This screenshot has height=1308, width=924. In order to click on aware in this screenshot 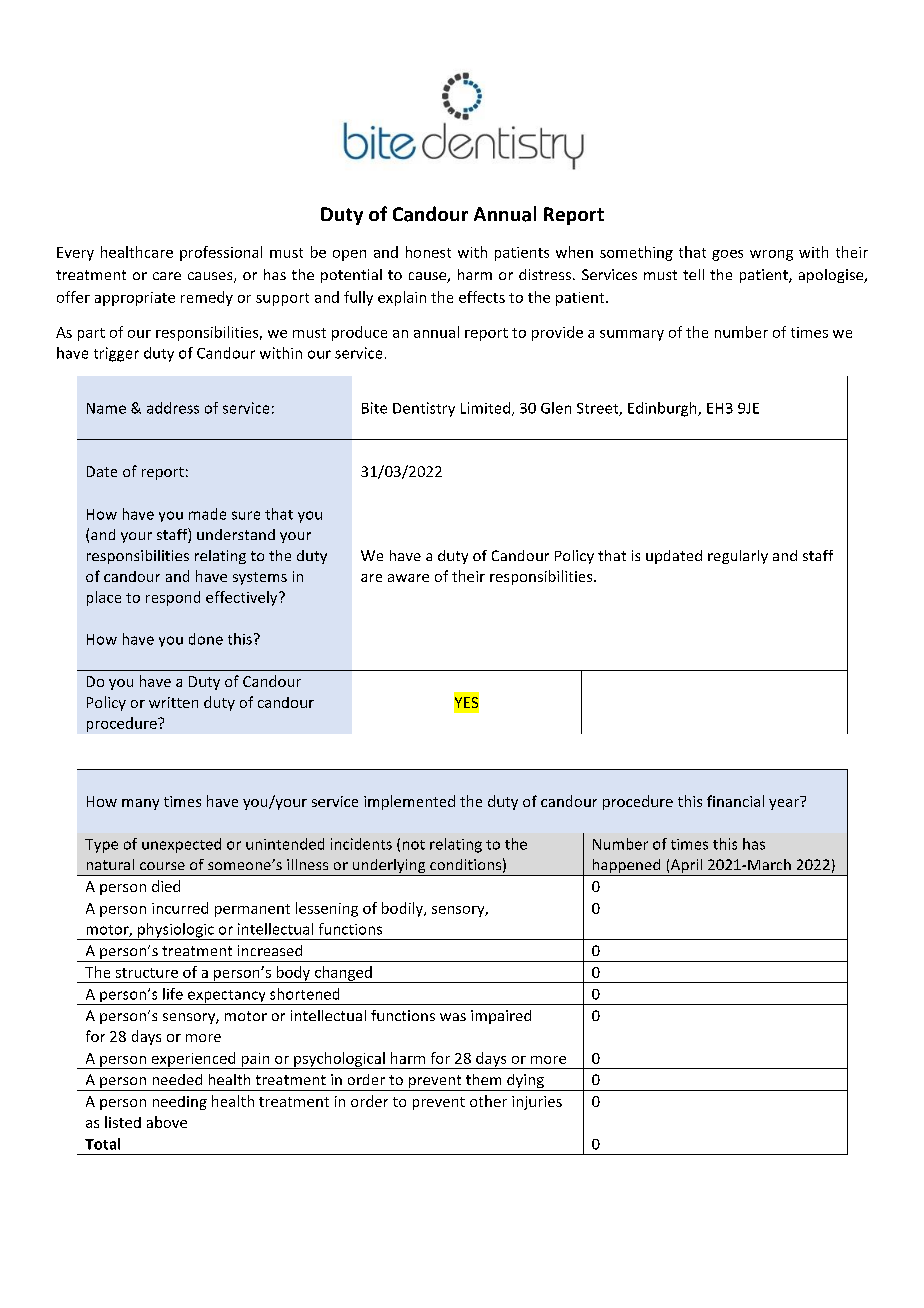, I will do `click(408, 578)`.
